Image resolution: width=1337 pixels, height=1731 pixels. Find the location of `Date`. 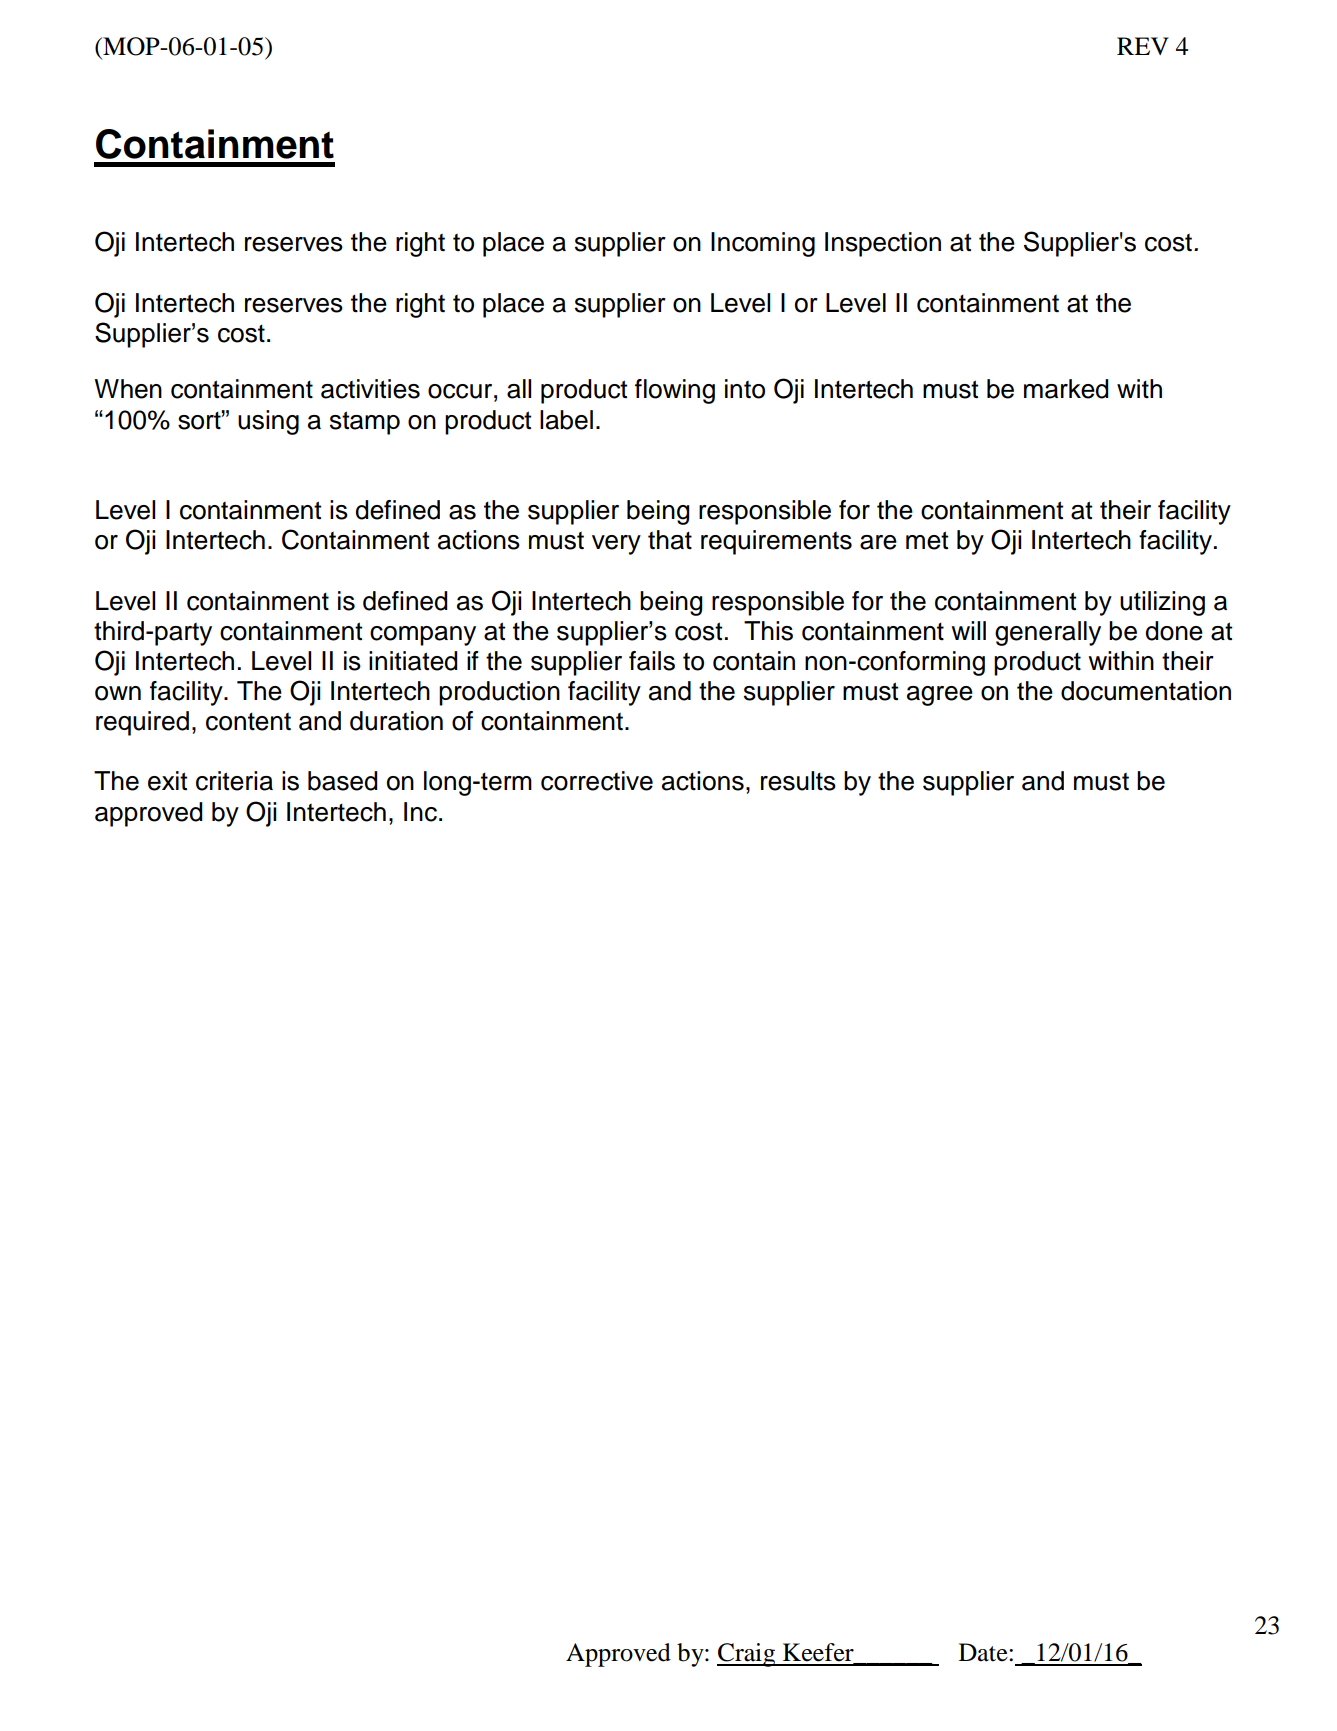

Date is located at coordinates (984, 1652).
